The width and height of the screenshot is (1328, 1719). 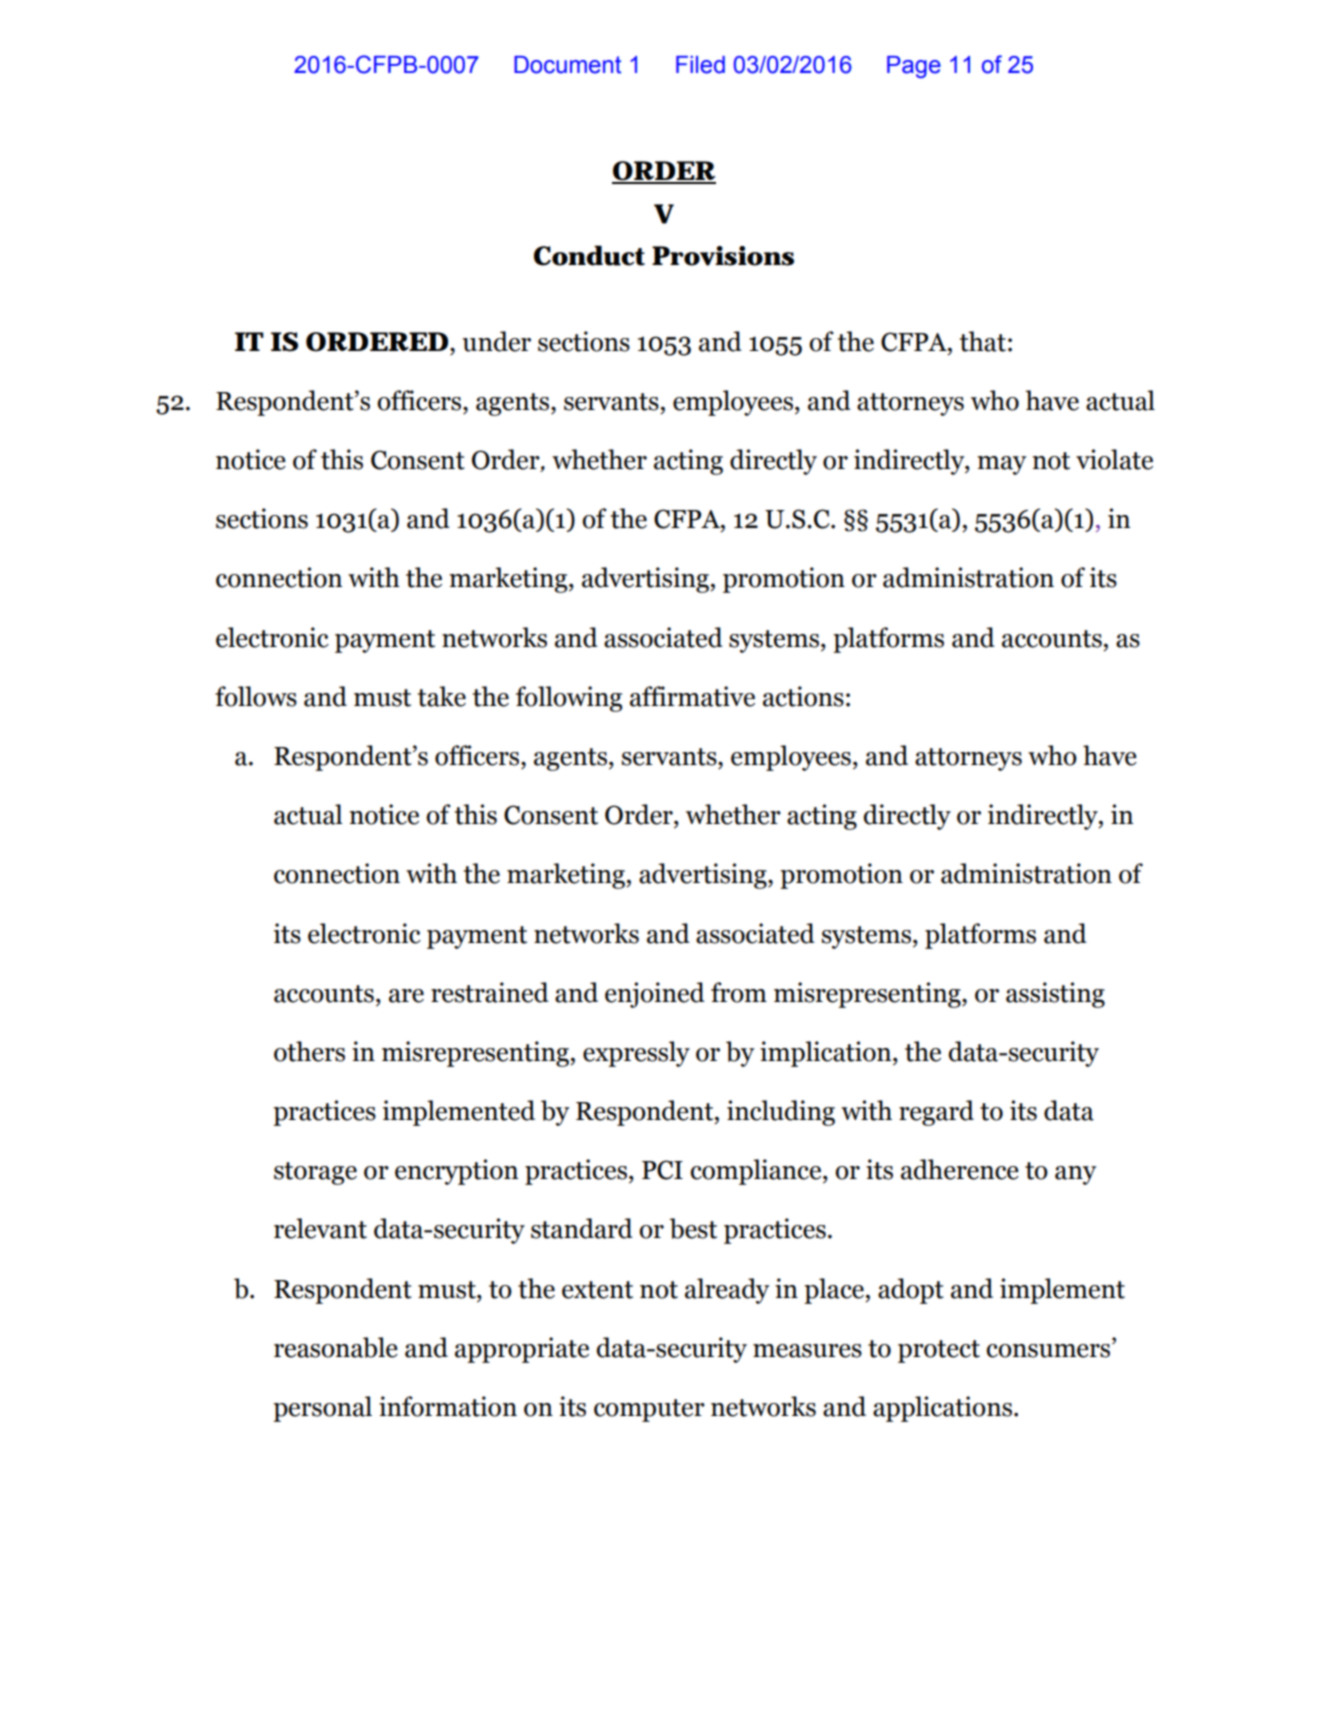 I want to click on Document, so click(x=567, y=65).
